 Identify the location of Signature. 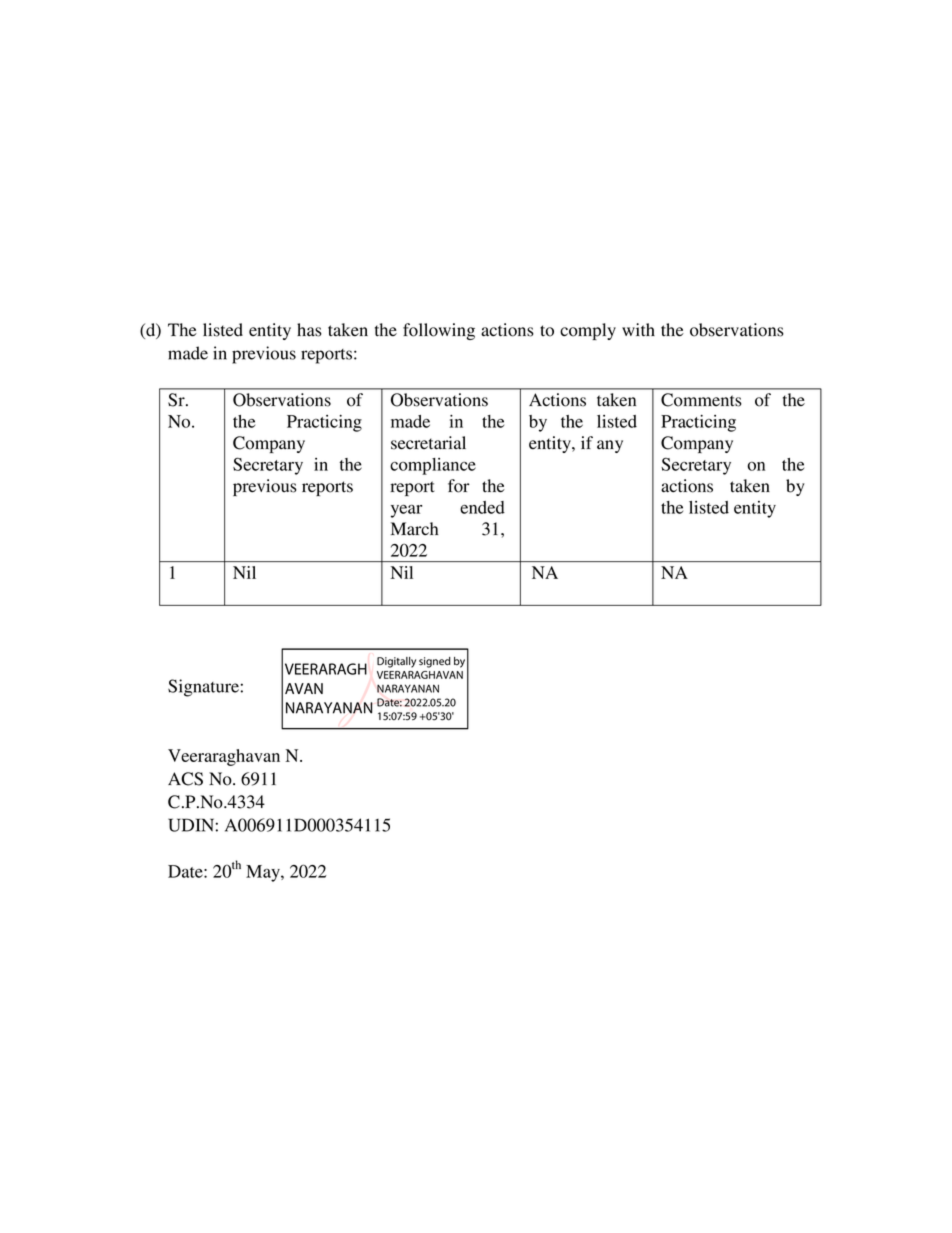
(203, 688).
